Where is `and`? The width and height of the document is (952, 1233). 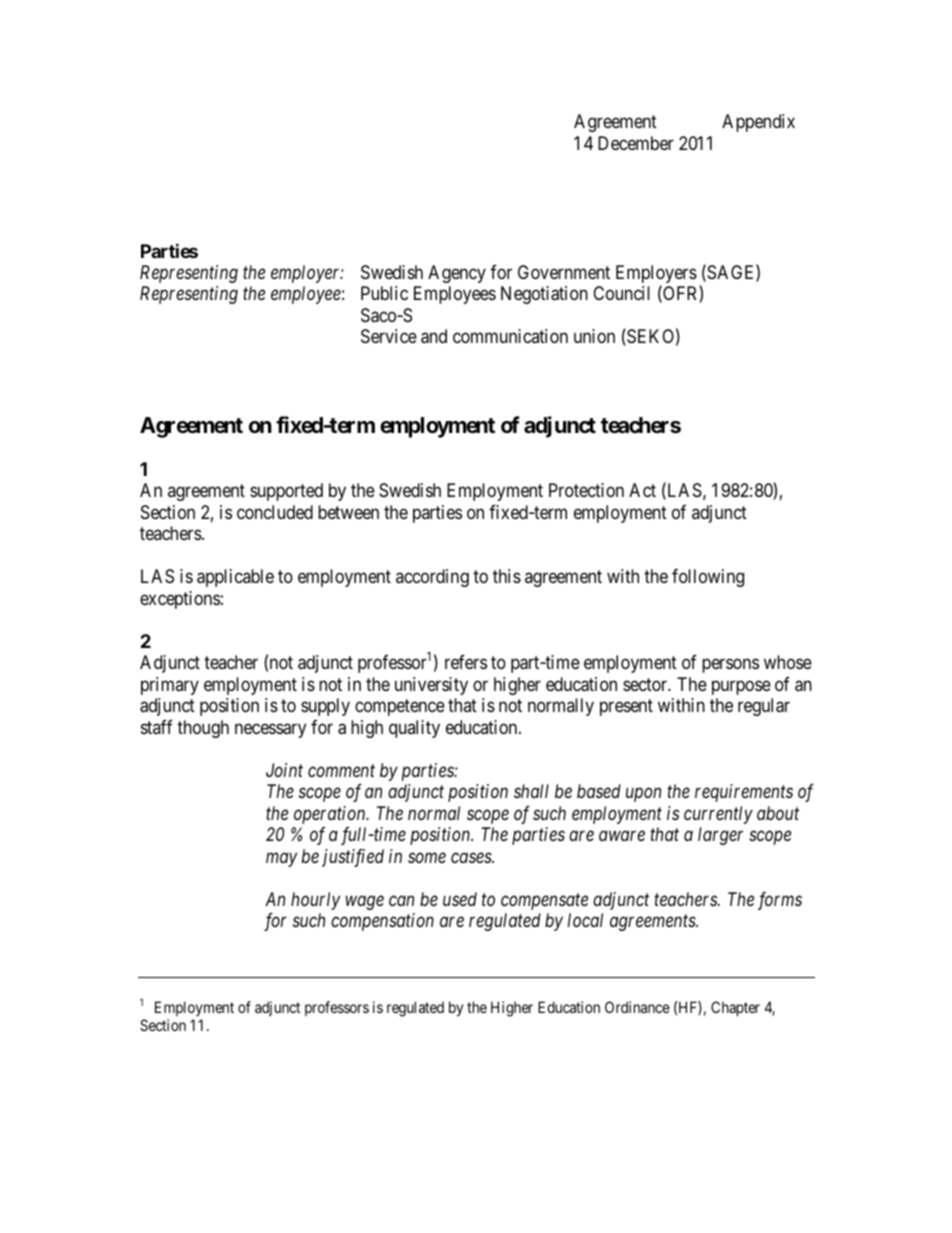
and is located at coordinates (434, 336).
